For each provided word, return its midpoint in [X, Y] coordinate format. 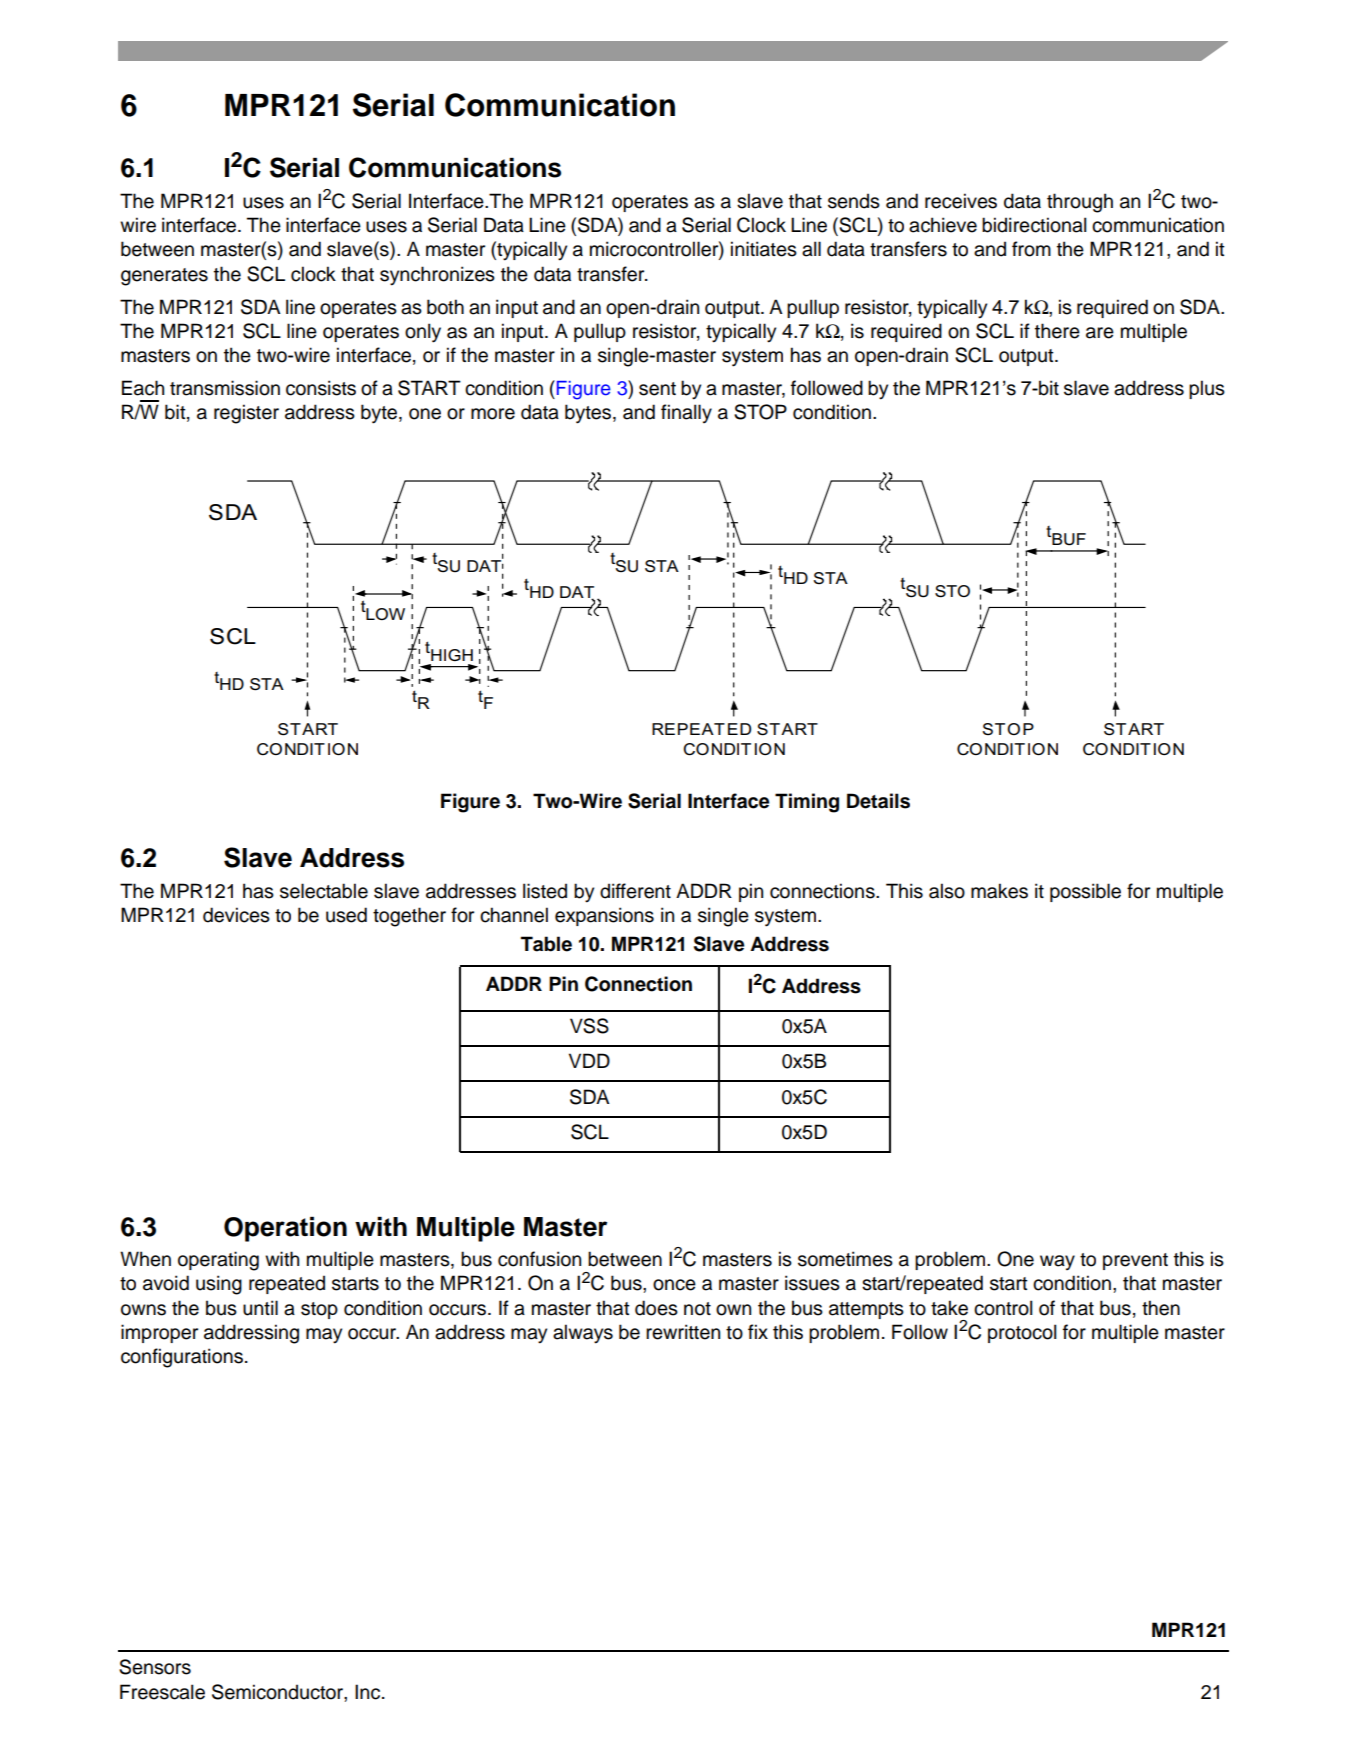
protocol [1022, 1333]
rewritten [683, 1332]
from [1031, 249]
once [674, 1285]
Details [878, 801]
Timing [807, 803]
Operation [285, 1229]
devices [236, 915]
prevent [1135, 1261]
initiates [764, 249]
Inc [369, 1692]
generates [164, 277]
